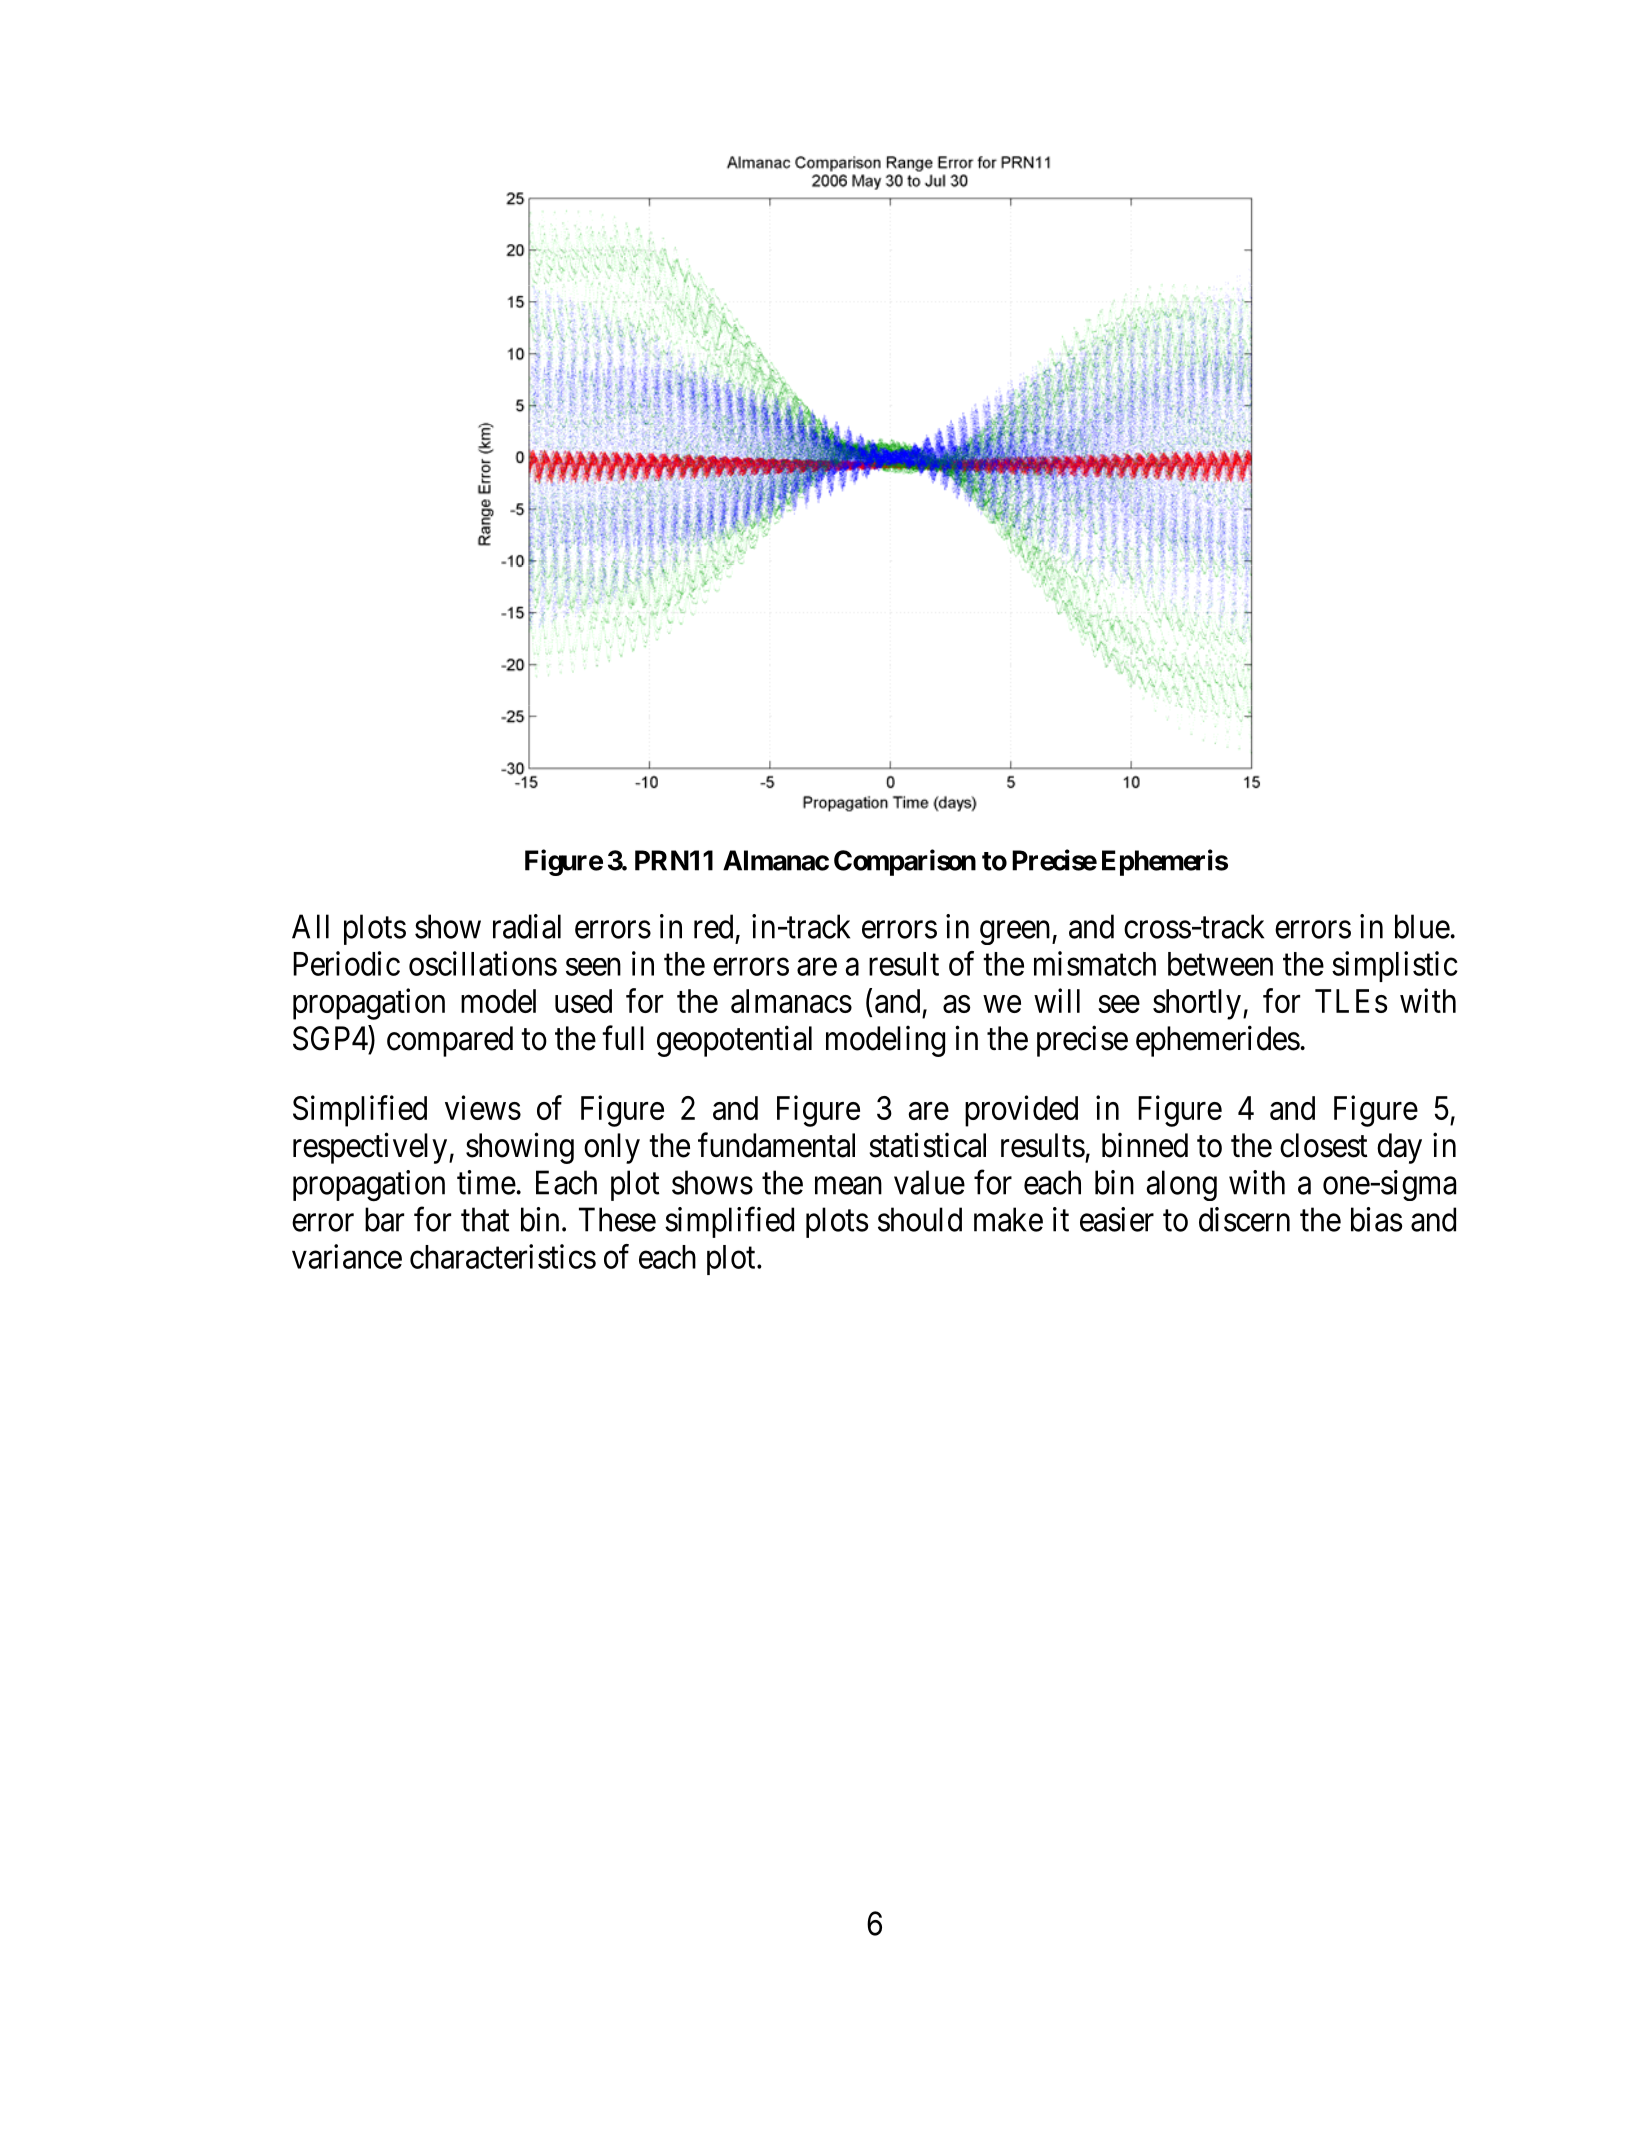  What do you see at coordinates (1057, 1000) in the image?
I see `will` at bounding box center [1057, 1000].
